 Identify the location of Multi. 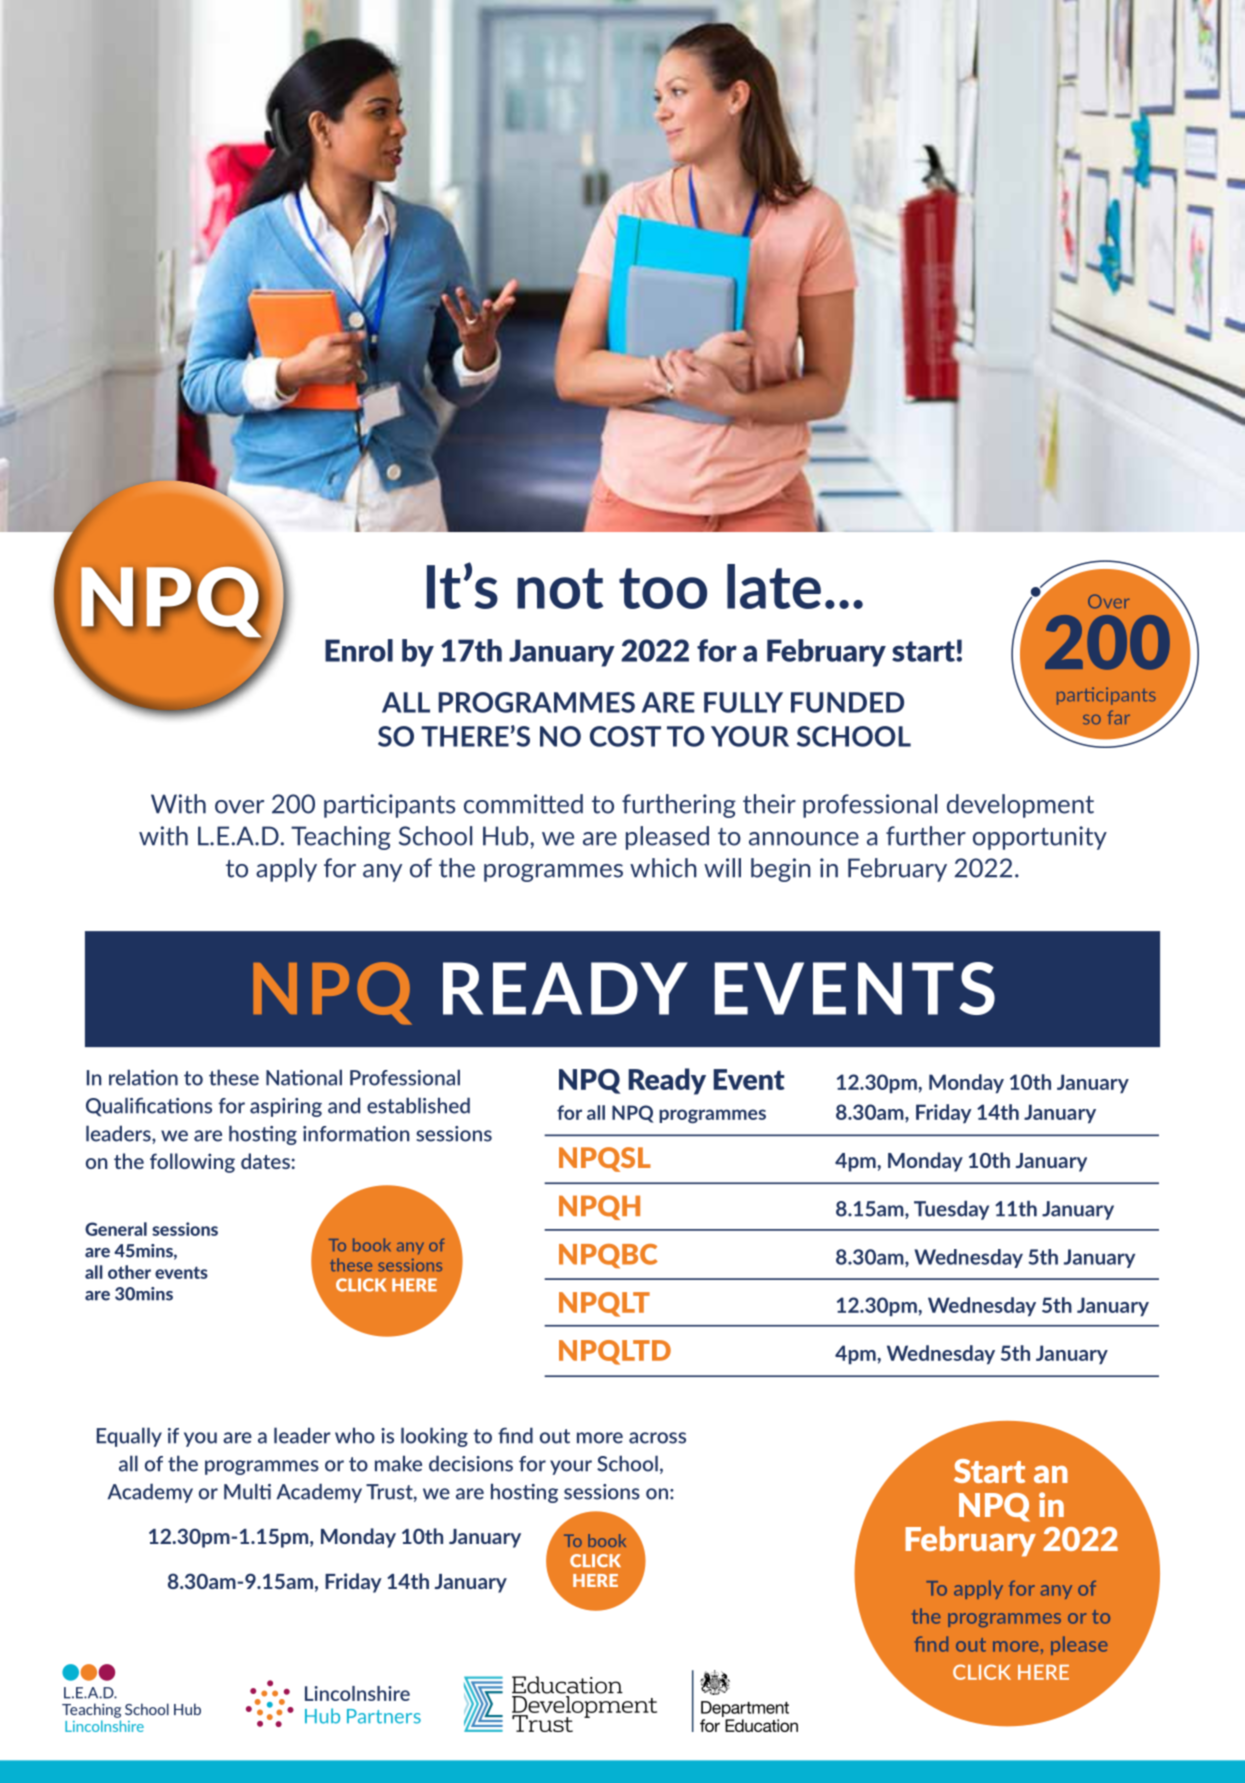
(247, 1491).
